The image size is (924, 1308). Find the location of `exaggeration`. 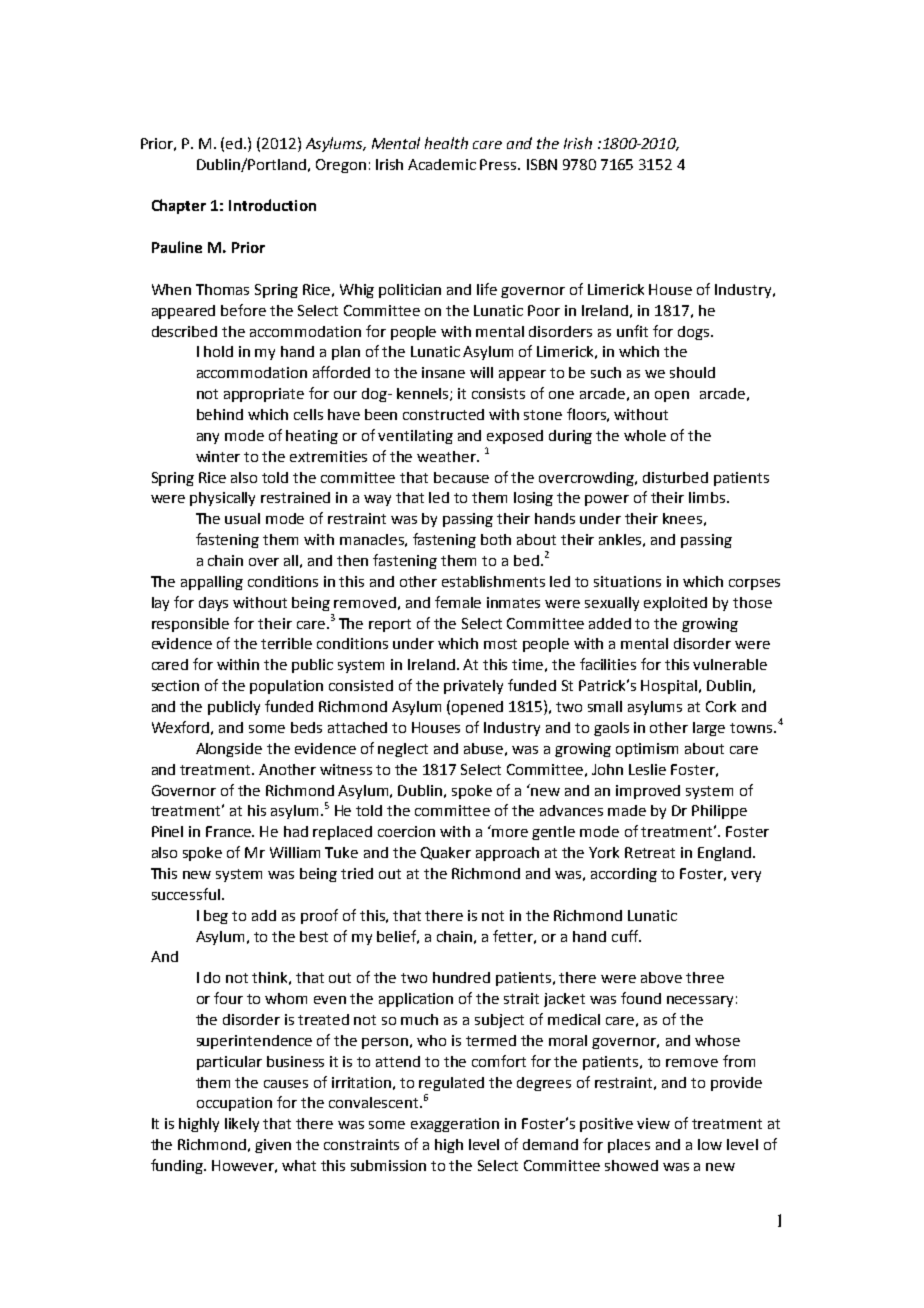

exaggeration is located at coordinates (455, 1125).
